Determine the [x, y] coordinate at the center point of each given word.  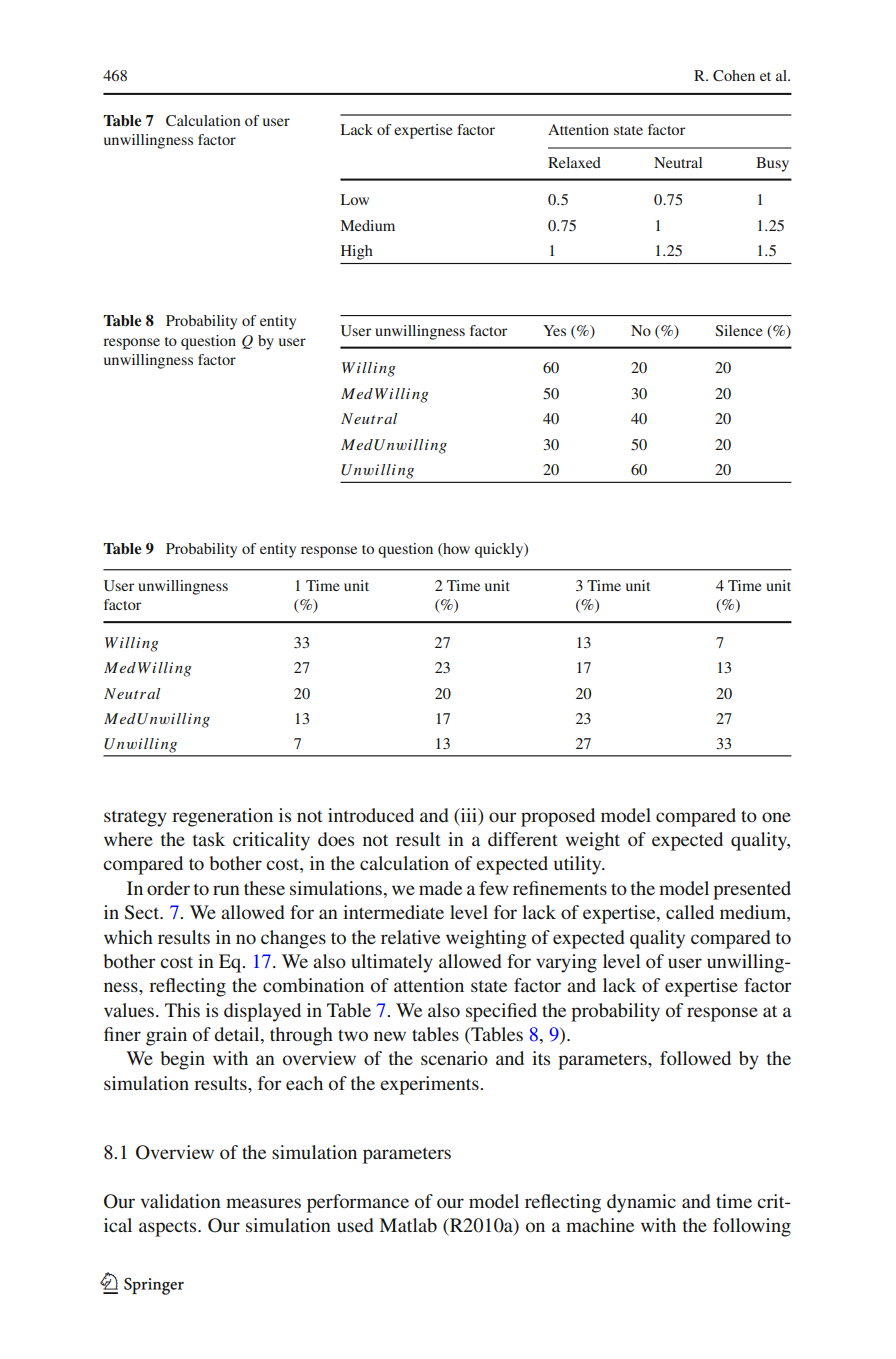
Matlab [408, 1225]
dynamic [641, 1203]
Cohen [734, 75]
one [776, 817]
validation [181, 1201]
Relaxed [574, 162]
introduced [371, 815]
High [357, 252]
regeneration [222, 817]
